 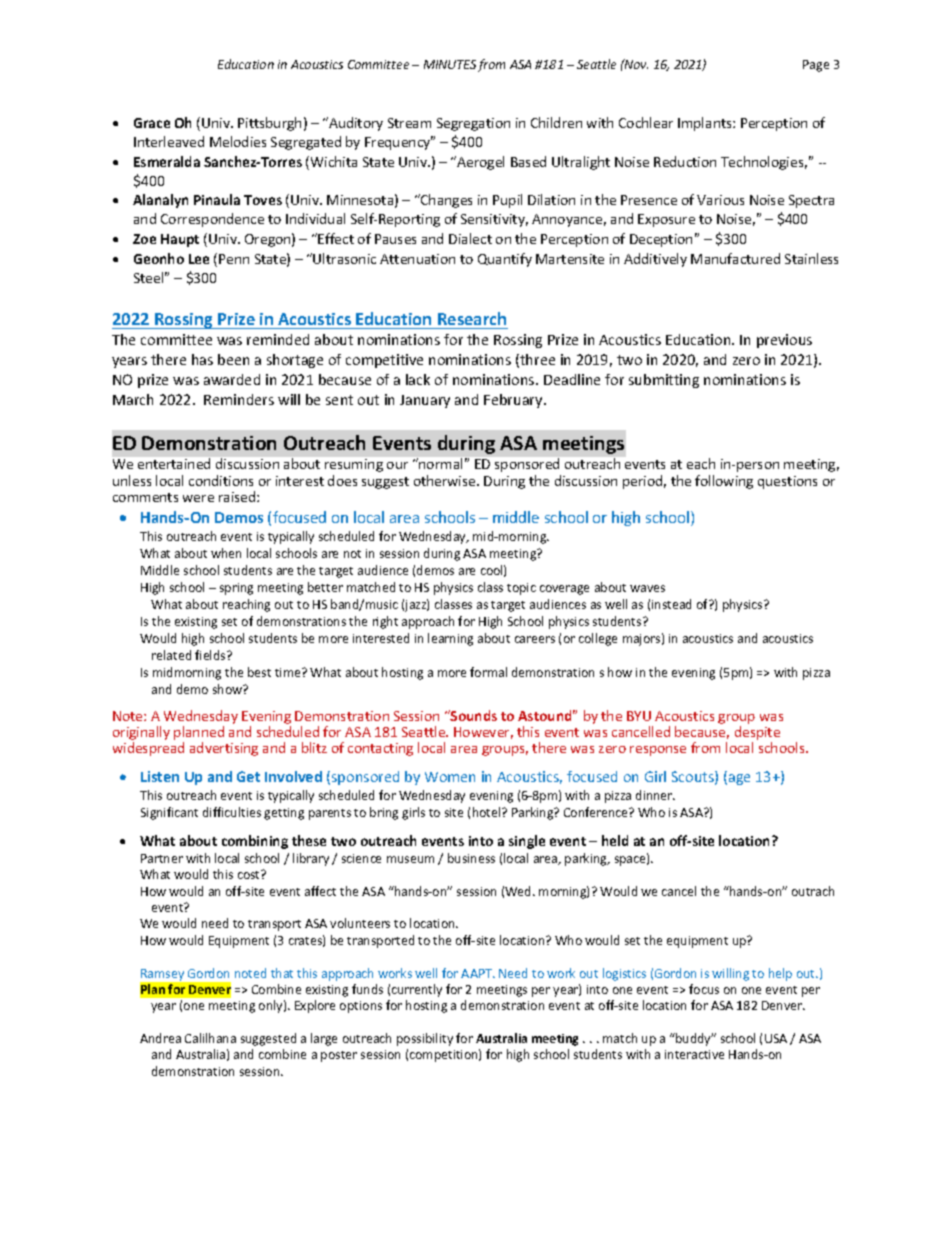 I want to click on Research, so click(x=472, y=318).
